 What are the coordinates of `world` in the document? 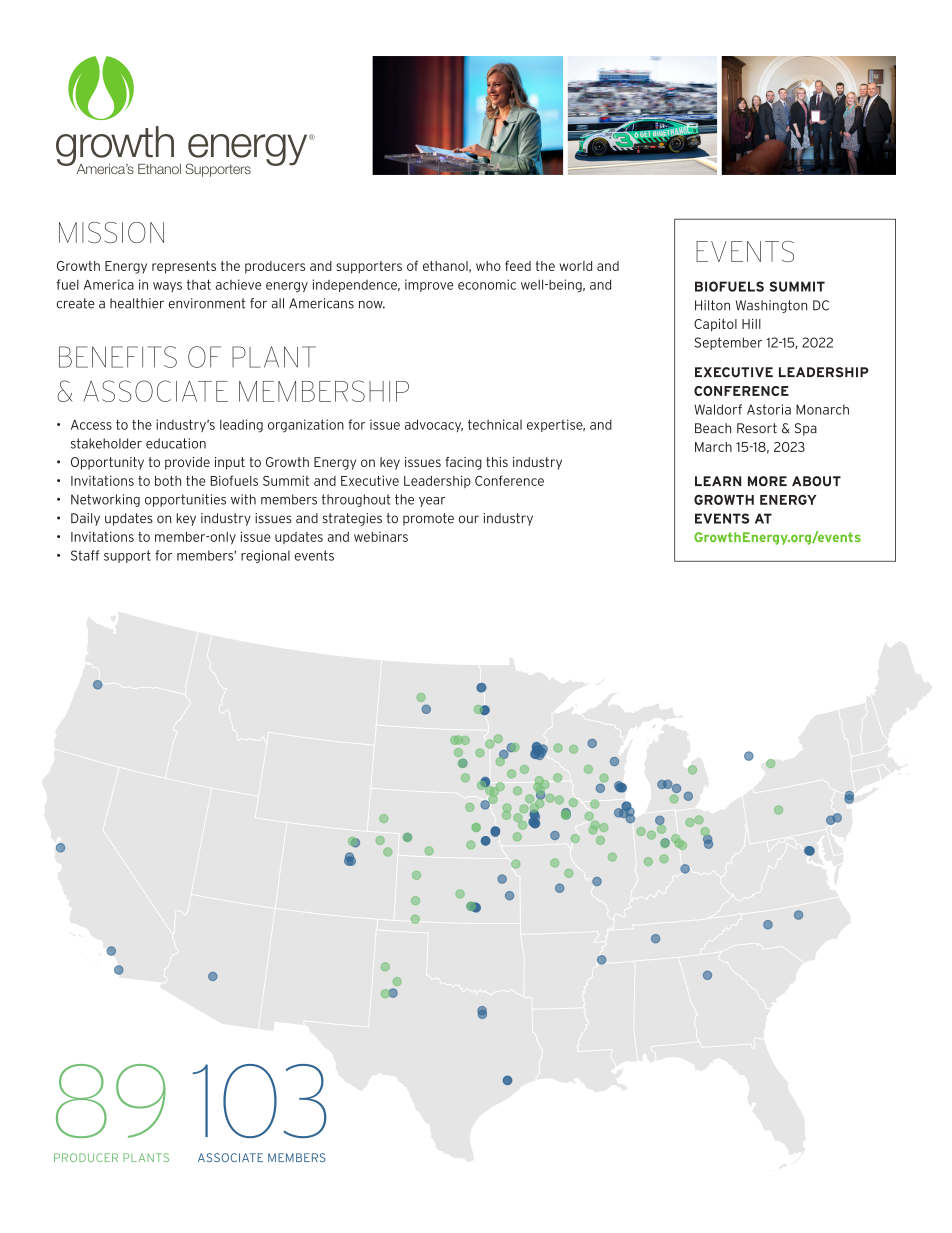 It's located at (576, 266).
